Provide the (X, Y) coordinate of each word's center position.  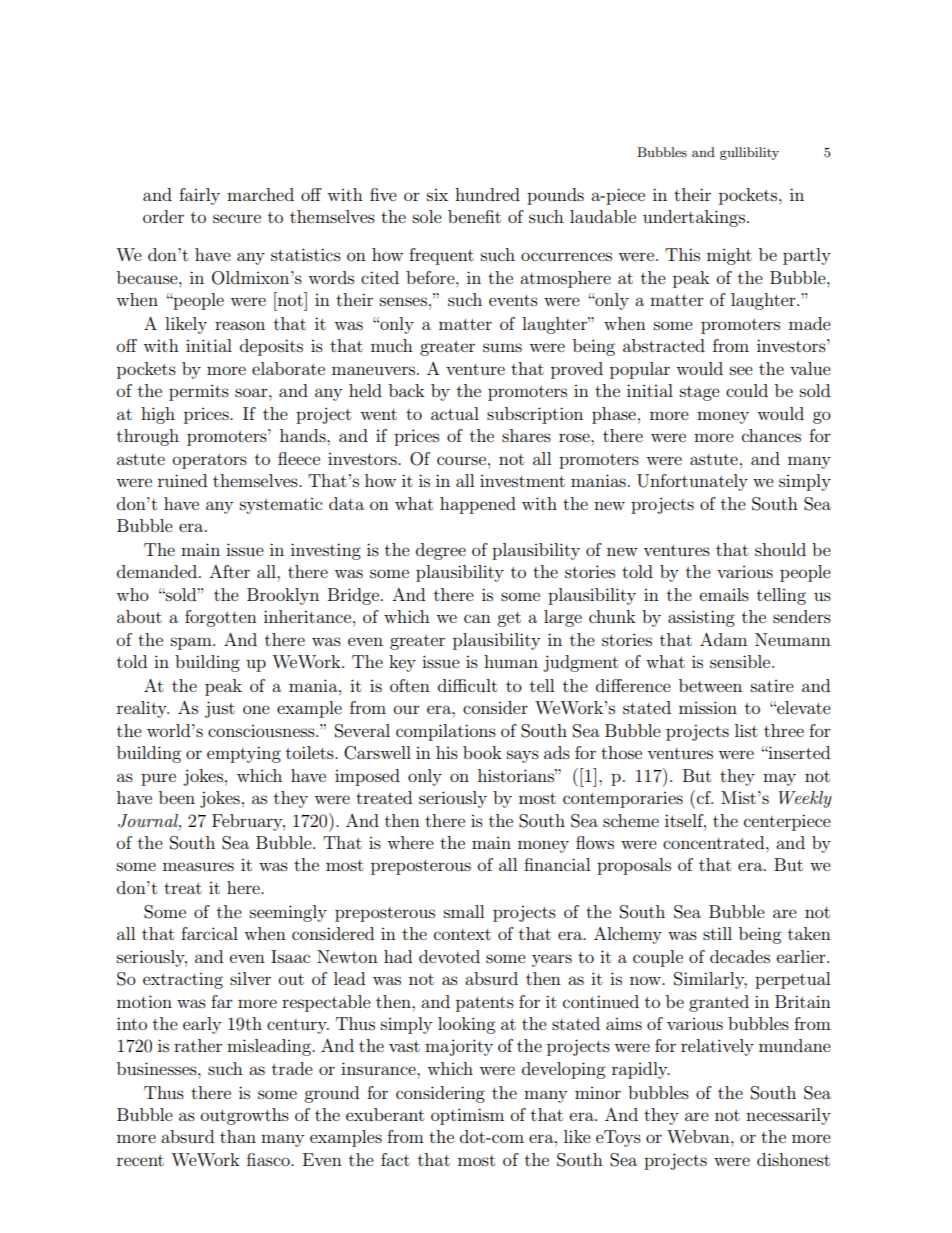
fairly (199, 196)
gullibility (749, 153)
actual (455, 413)
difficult (467, 685)
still (717, 933)
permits (199, 393)
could (747, 390)
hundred (487, 194)
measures (198, 866)
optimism (467, 1116)
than (238, 1136)
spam (192, 643)
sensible (741, 661)
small (464, 911)
